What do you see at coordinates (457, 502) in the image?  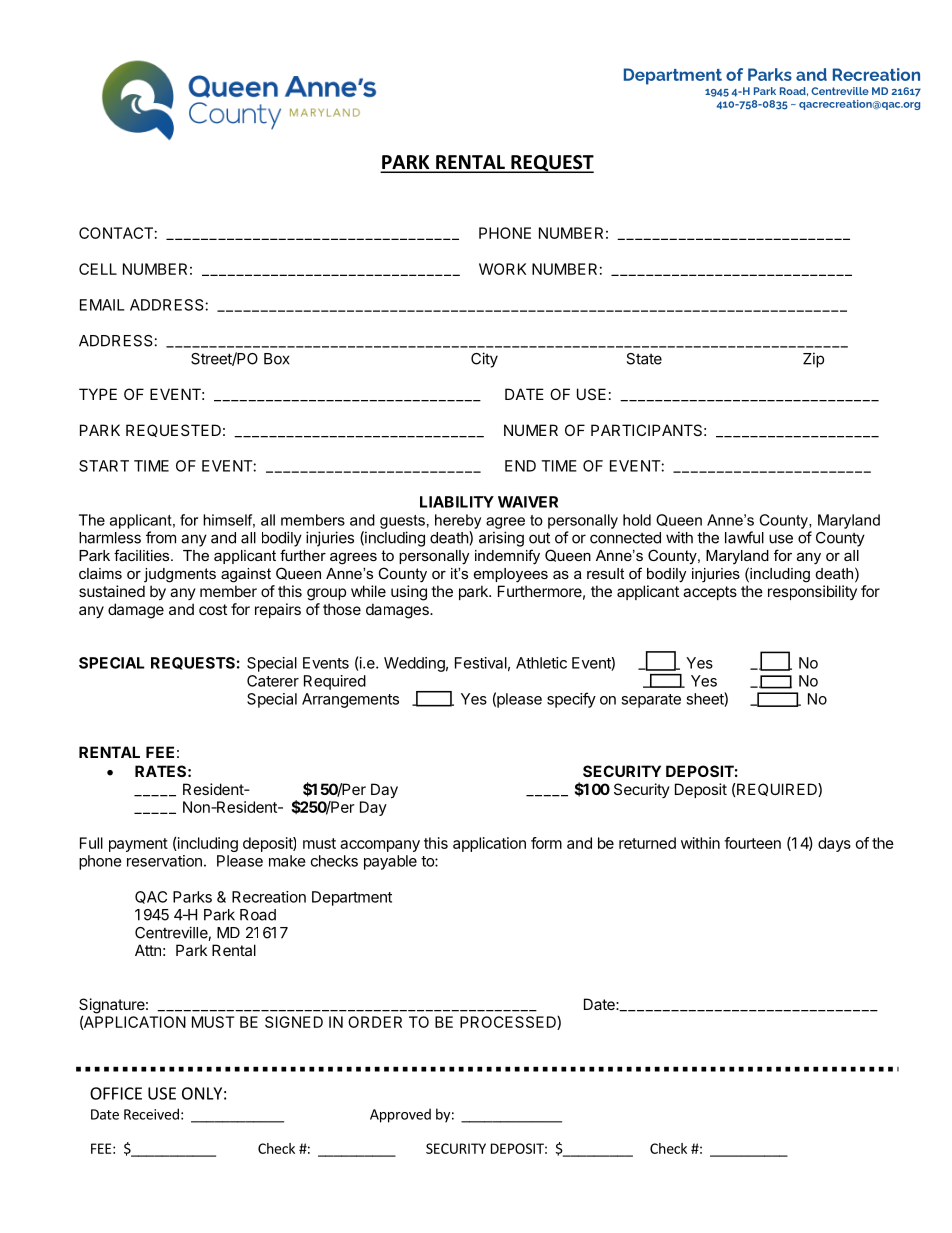 I see `LIABILITY` at bounding box center [457, 502].
